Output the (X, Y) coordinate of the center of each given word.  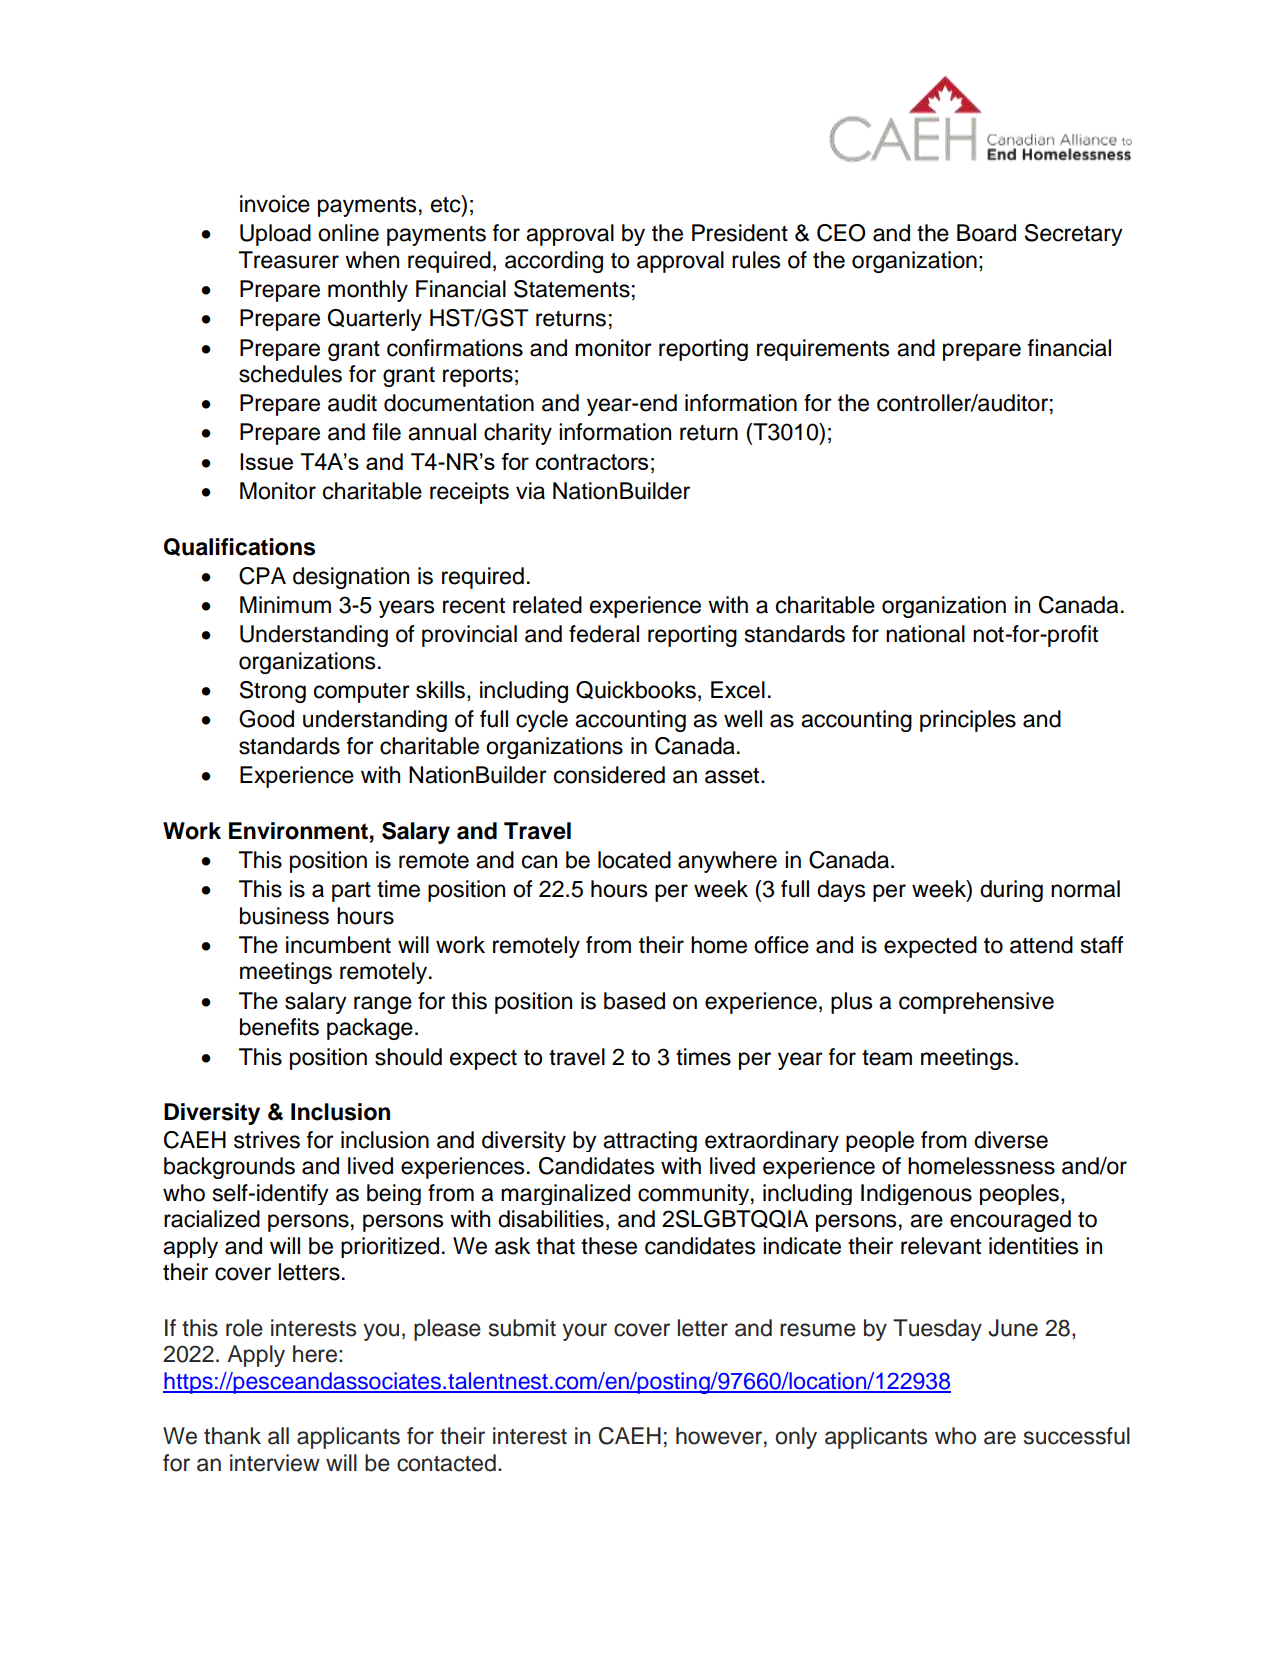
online (348, 233)
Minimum (285, 605)
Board (986, 233)
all (278, 1436)
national (925, 634)
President (740, 233)
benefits (279, 1027)
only (796, 1438)
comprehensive (976, 1003)
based (634, 1001)
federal (604, 634)
